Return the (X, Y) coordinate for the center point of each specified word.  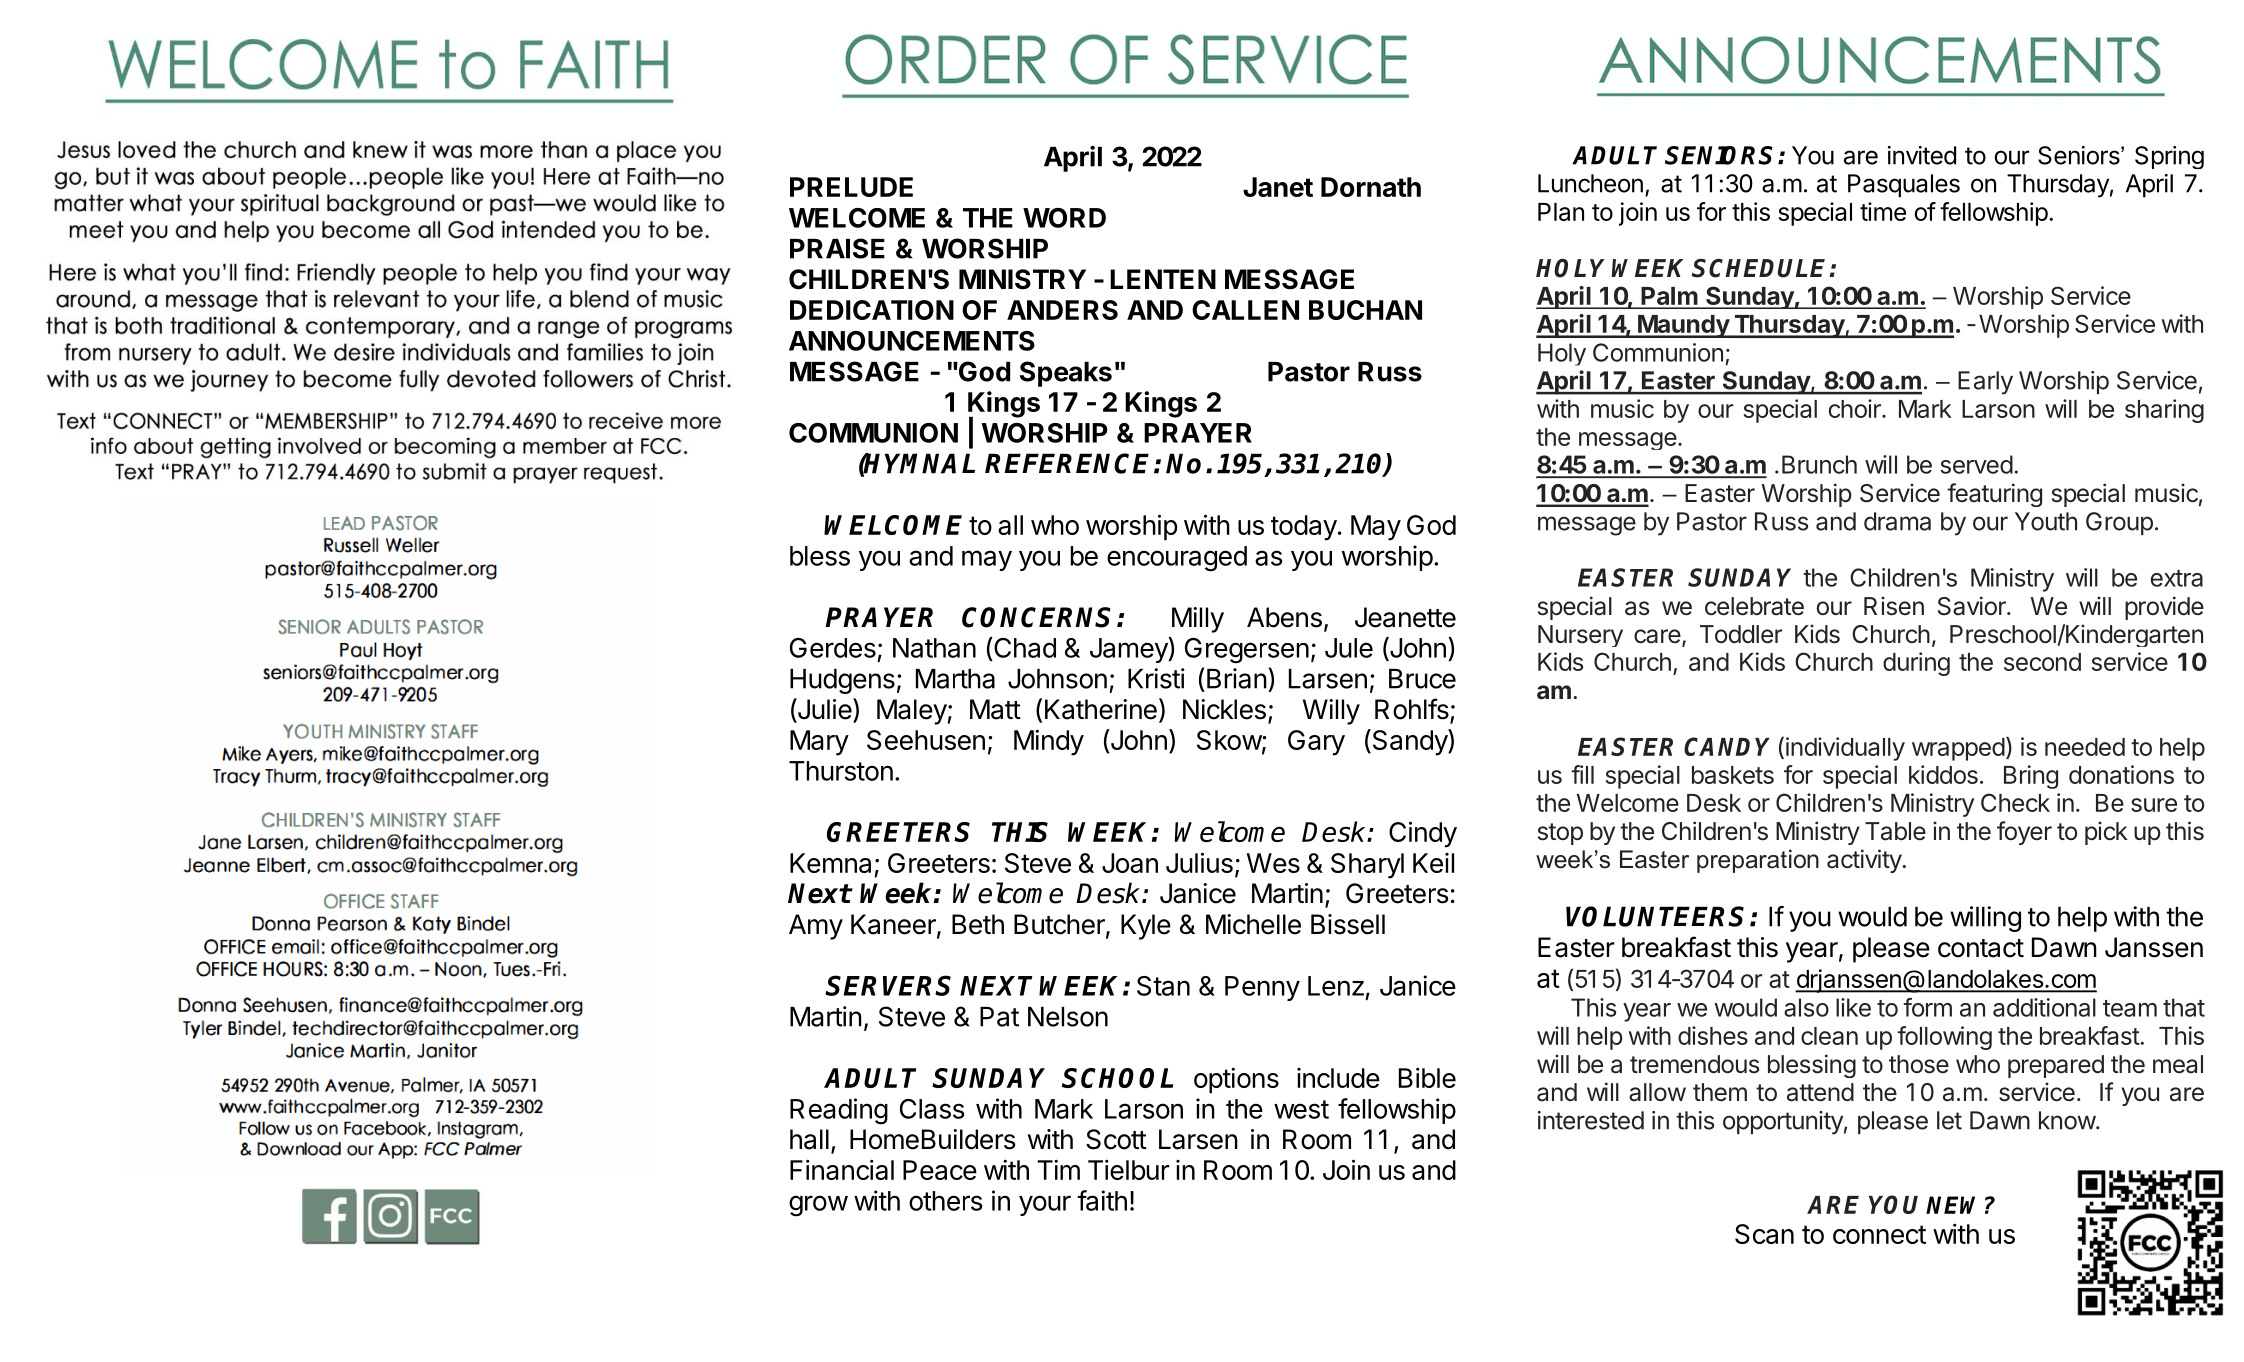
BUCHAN (1365, 310)
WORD (1064, 218)
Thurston (841, 771)
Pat (999, 1017)
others (946, 1201)
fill (1582, 774)
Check (2015, 802)
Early (1985, 383)
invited (1922, 155)
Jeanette (1405, 617)
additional (2044, 1007)
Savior (1973, 606)
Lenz (1336, 986)
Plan (1561, 212)
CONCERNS (1036, 617)
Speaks (1066, 374)
